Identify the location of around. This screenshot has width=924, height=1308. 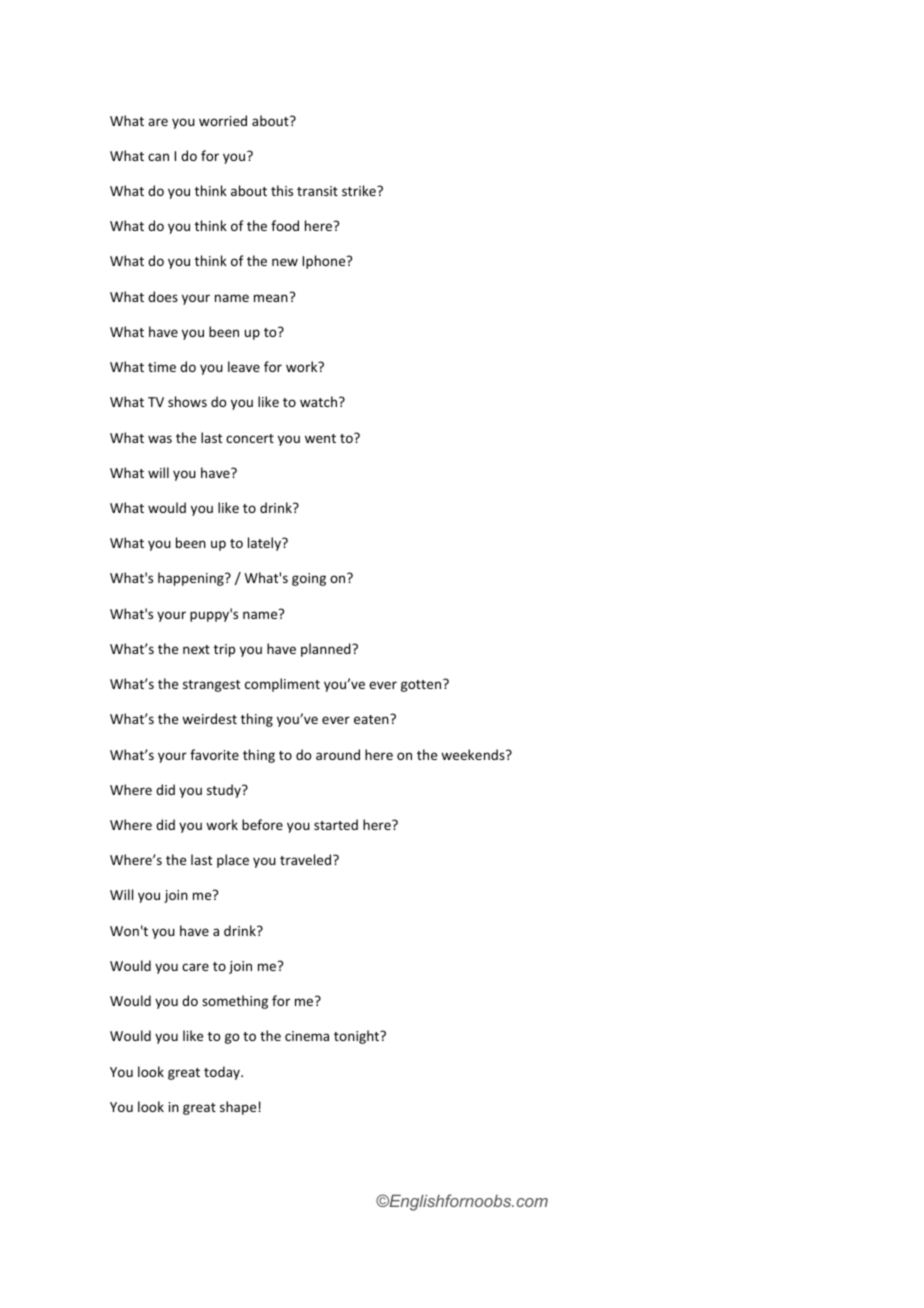
(338, 754).
